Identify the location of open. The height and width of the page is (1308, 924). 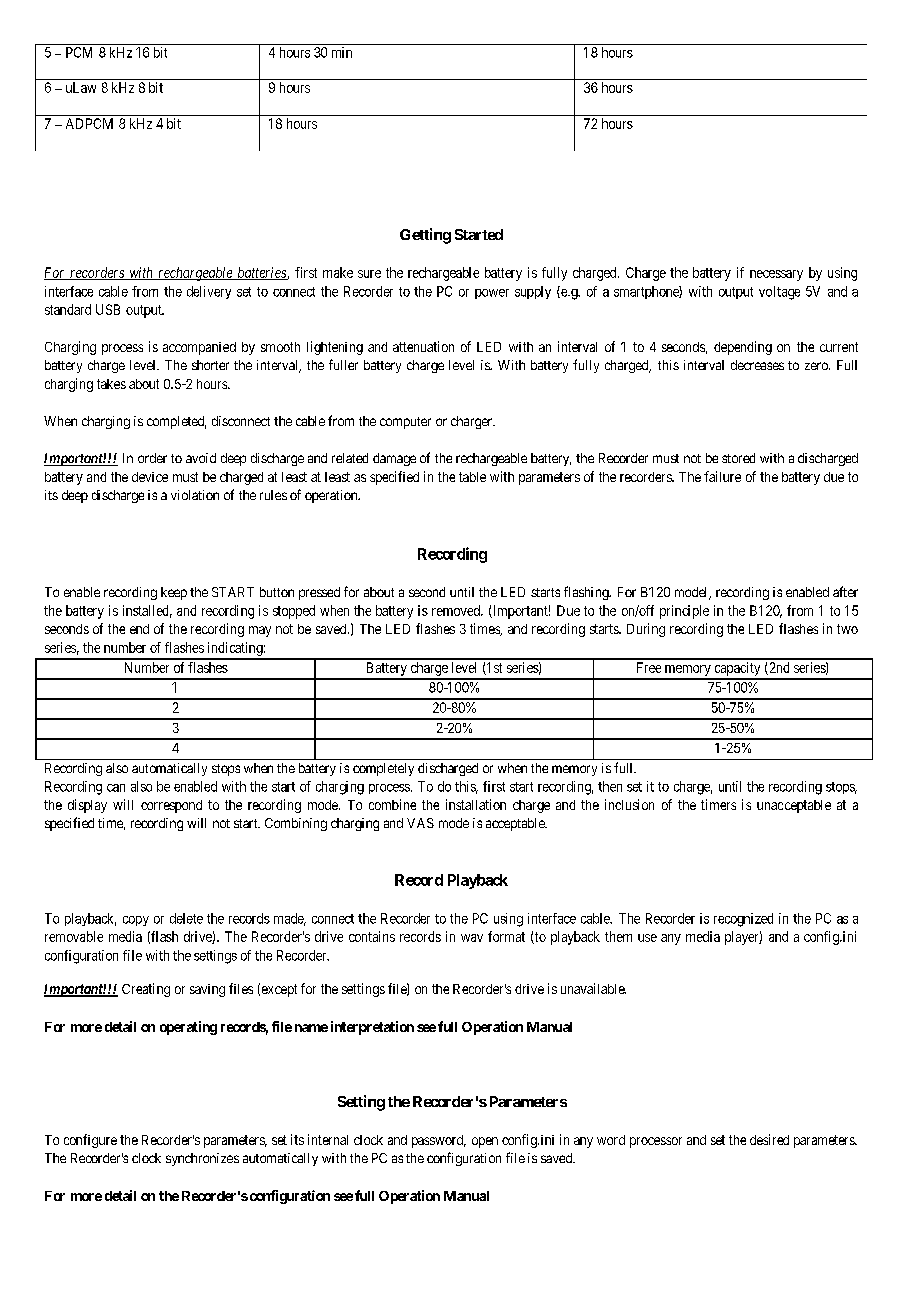
(485, 1142).
